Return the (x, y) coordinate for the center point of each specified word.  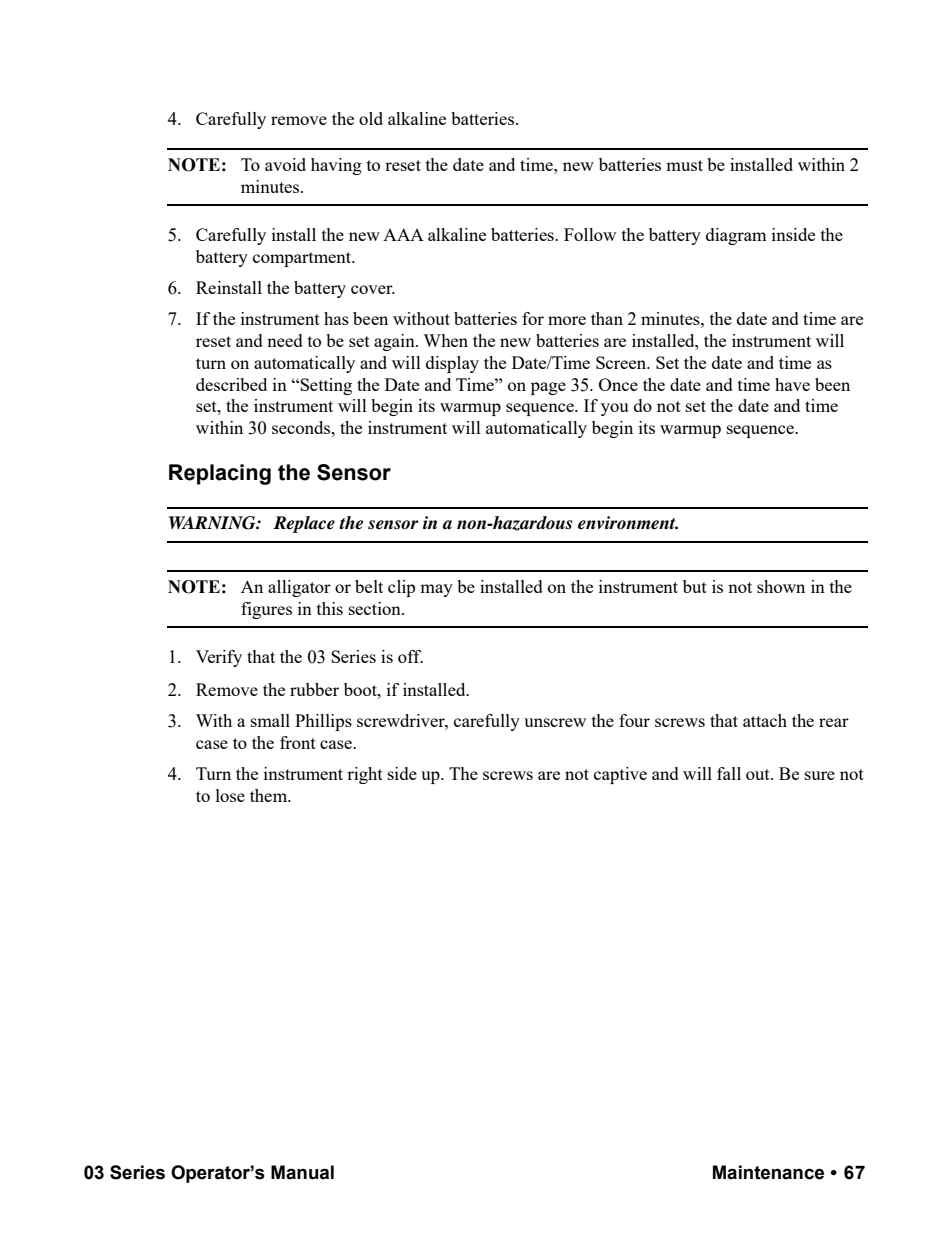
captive (620, 775)
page (548, 388)
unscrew (555, 722)
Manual (302, 1172)
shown (781, 586)
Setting (325, 386)
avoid (285, 164)
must (684, 165)
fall (729, 773)
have (792, 384)
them (270, 795)
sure (820, 775)
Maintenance (768, 1172)
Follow (590, 234)
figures (266, 610)
